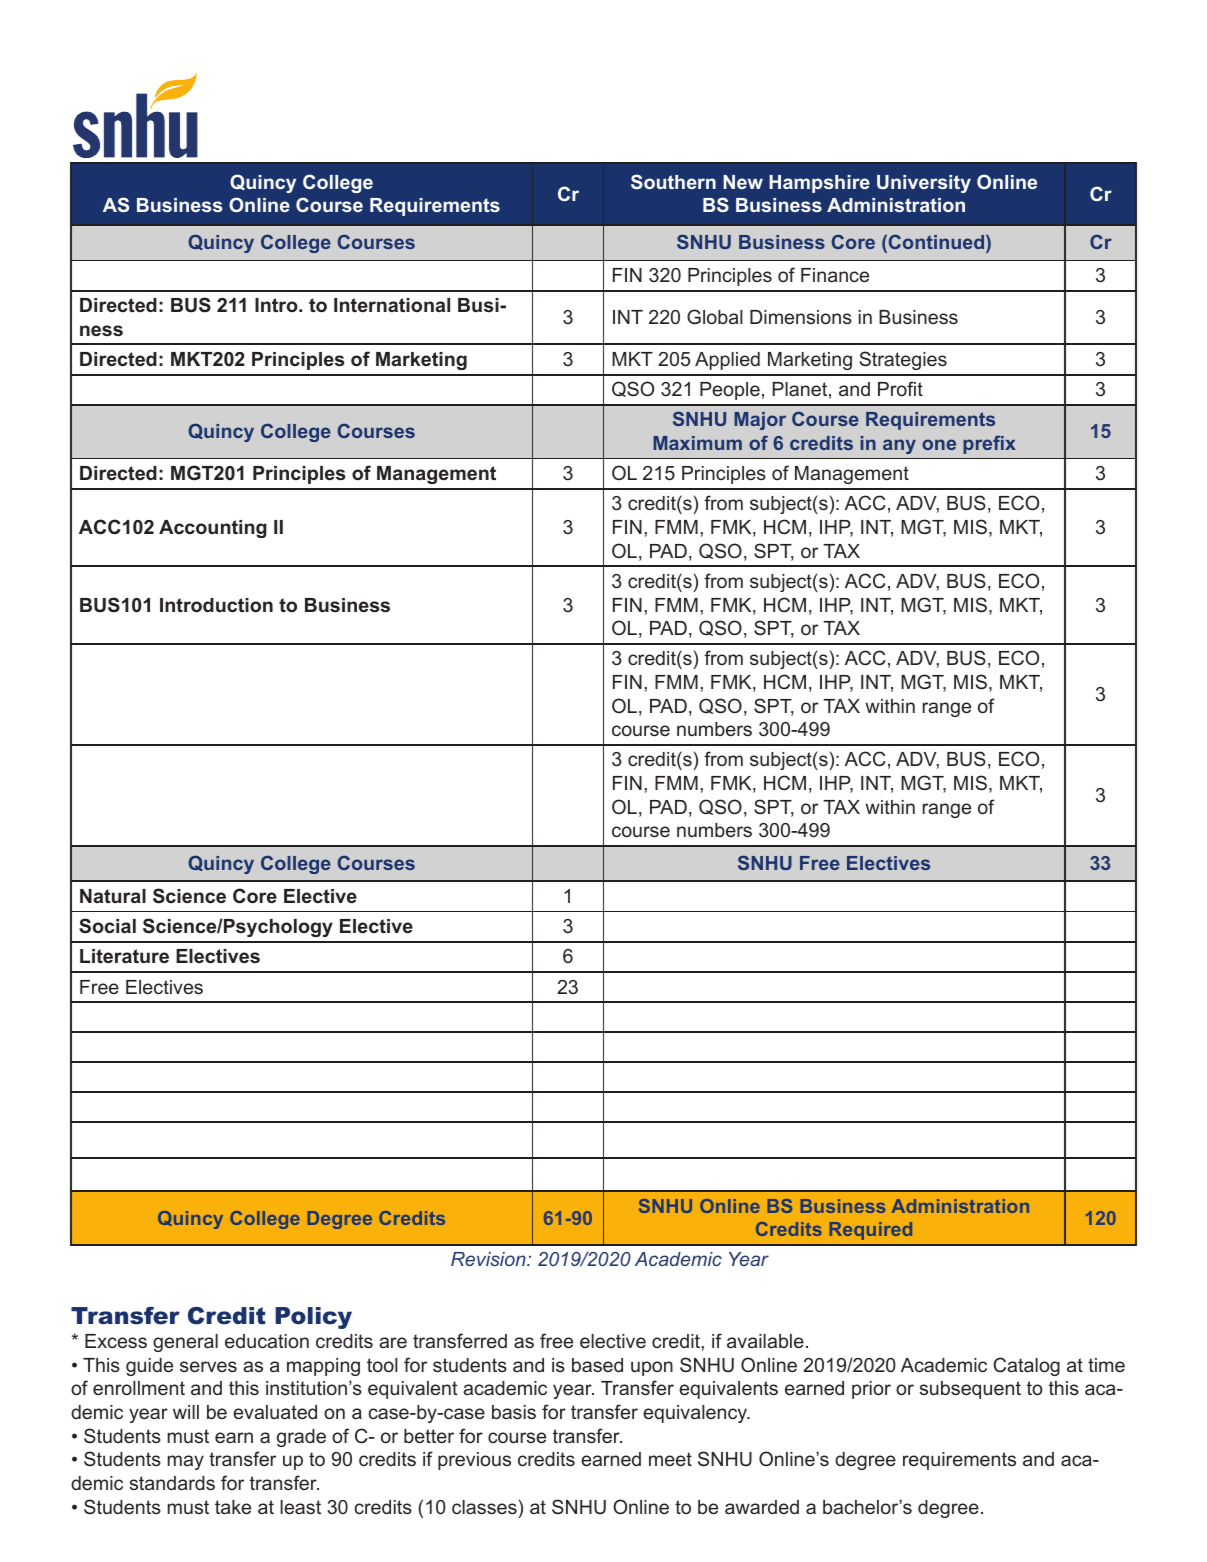  What do you see at coordinates (924, 184) in the screenshot?
I see `University` at bounding box center [924, 184].
